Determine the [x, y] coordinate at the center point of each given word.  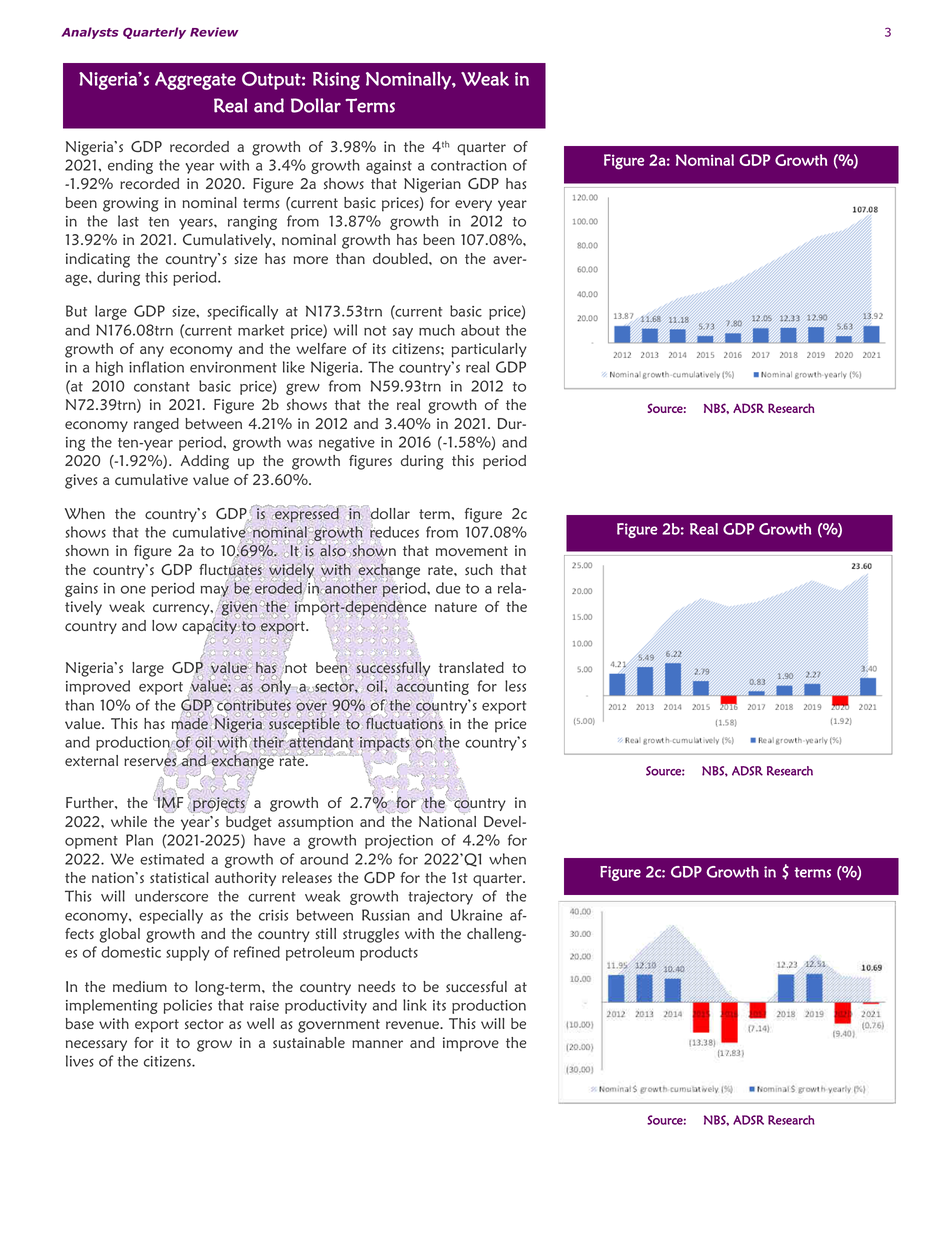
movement [472, 551]
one [133, 589]
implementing [112, 1006]
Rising [336, 81]
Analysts [90, 33]
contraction [469, 165]
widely [292, 572]
